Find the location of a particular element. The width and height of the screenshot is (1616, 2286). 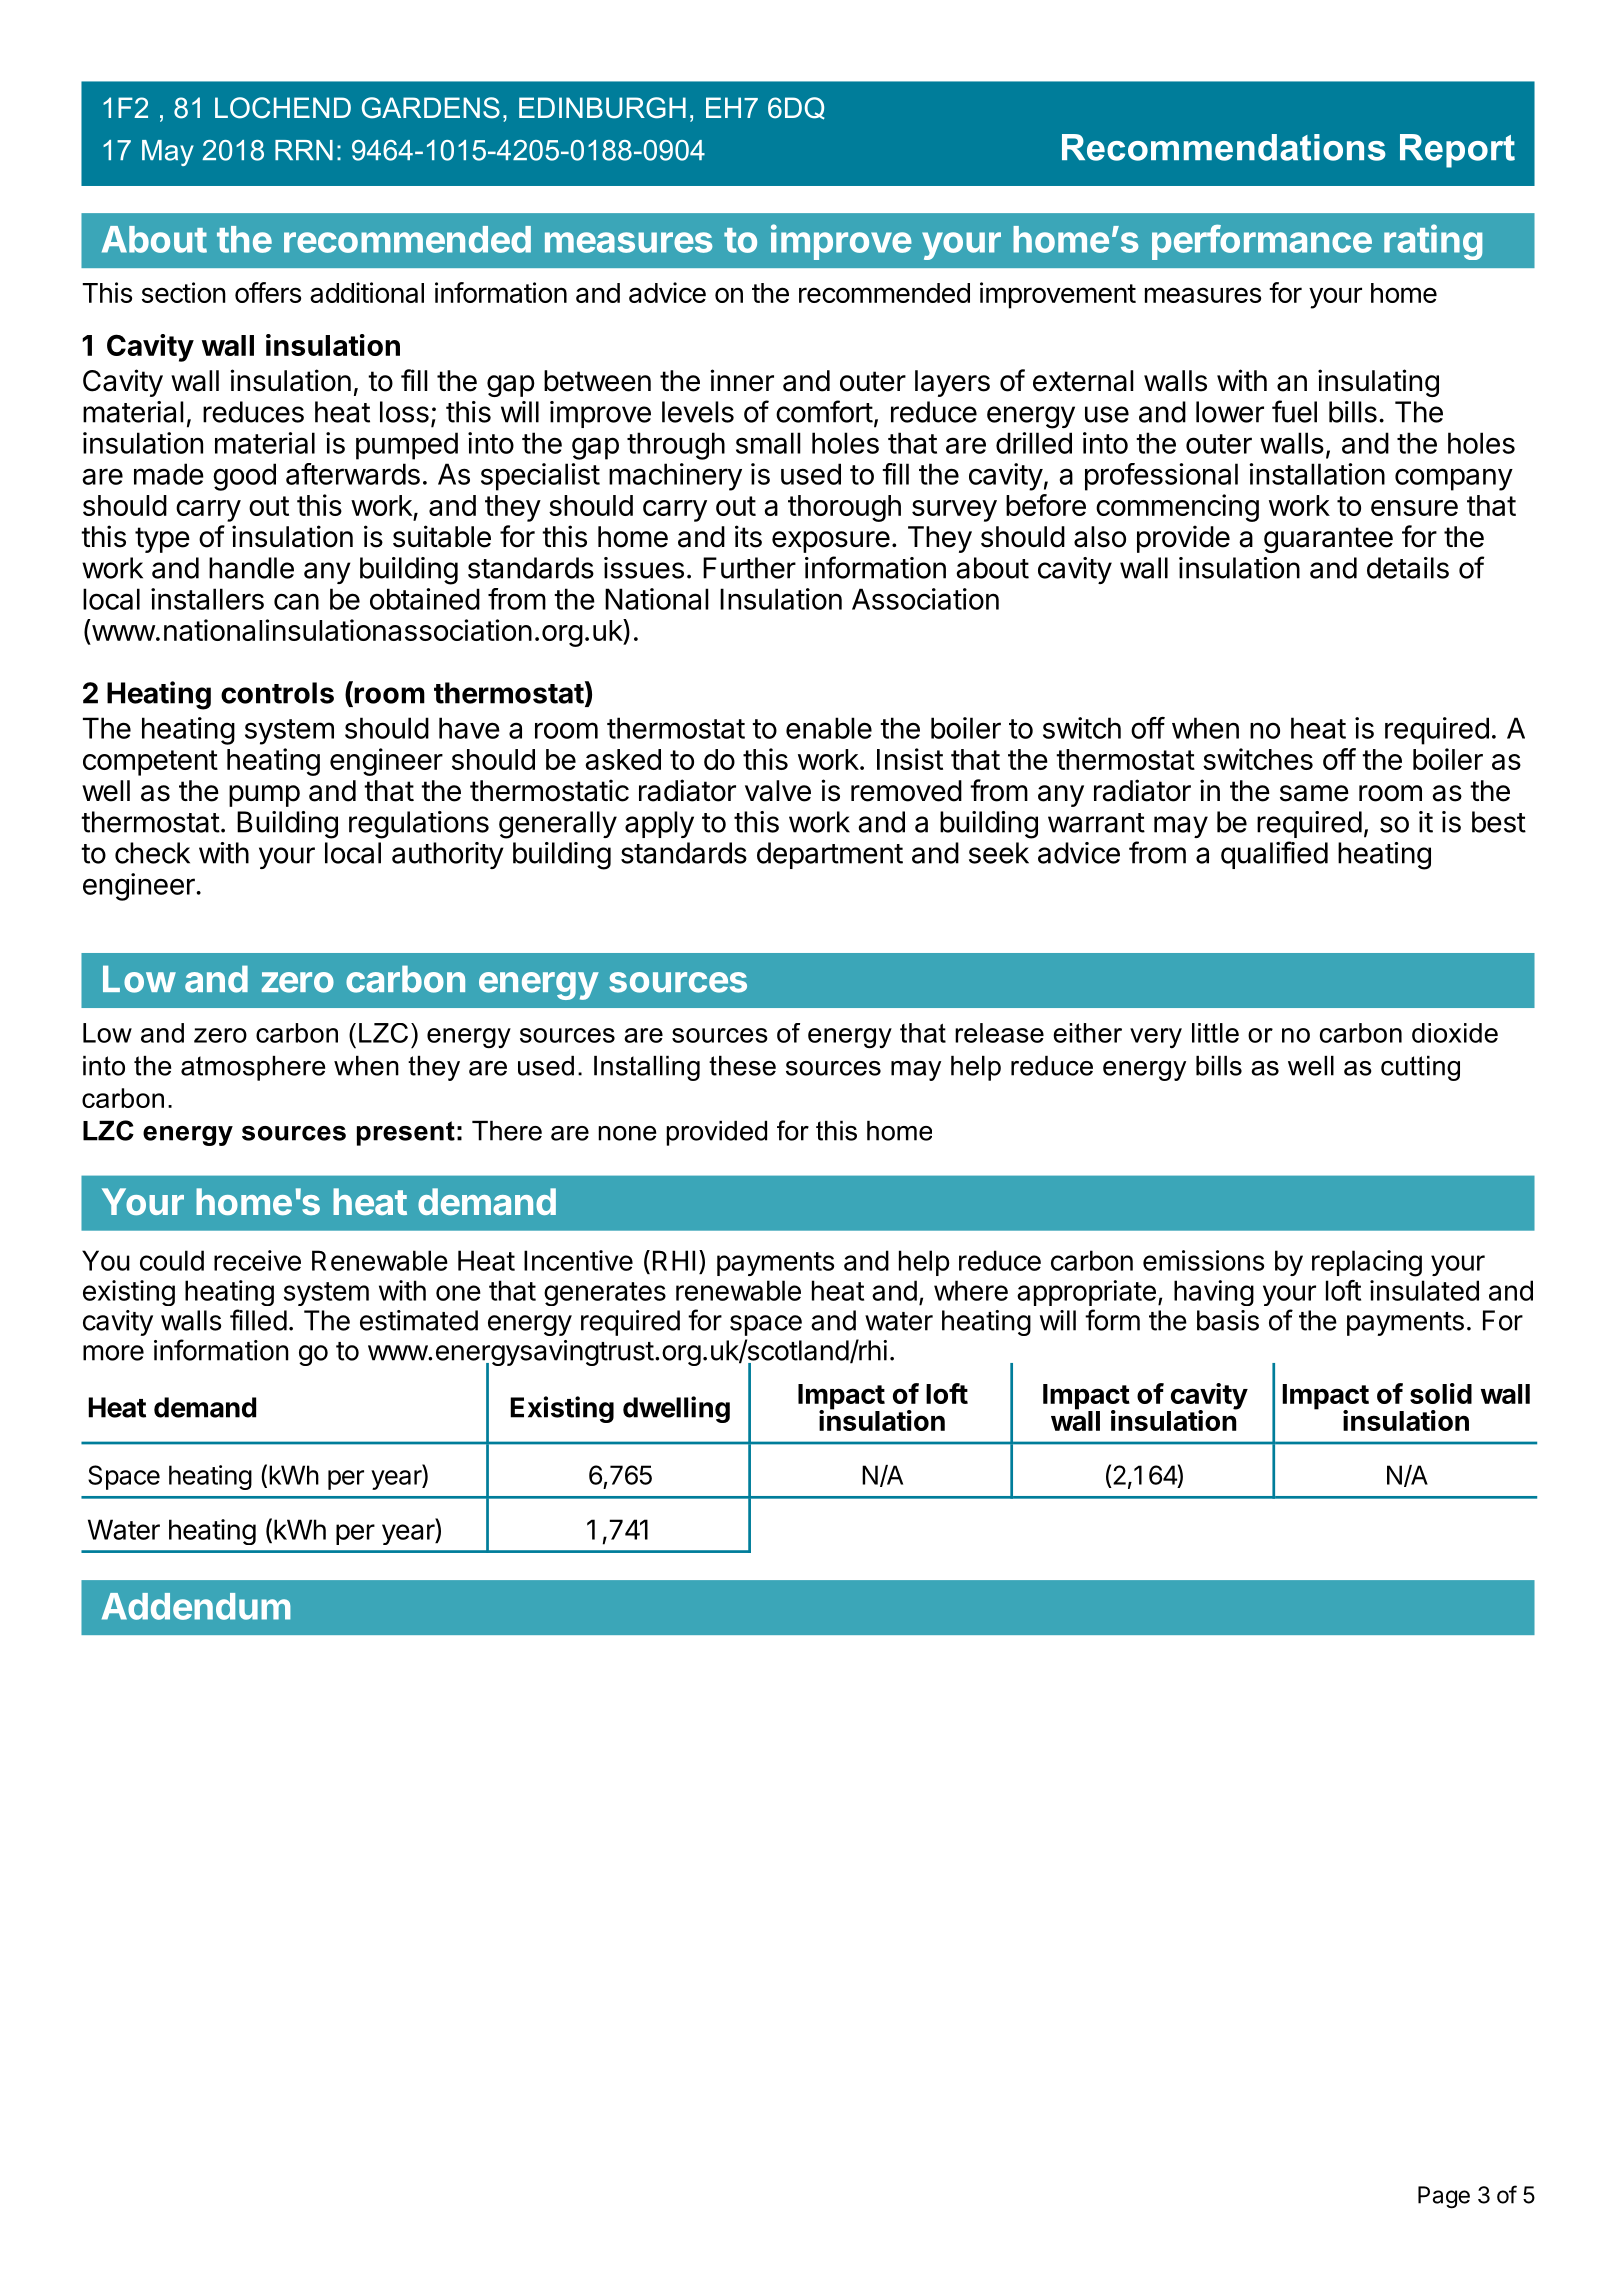

EDINBURGH is located at coordinates (602, 108).
